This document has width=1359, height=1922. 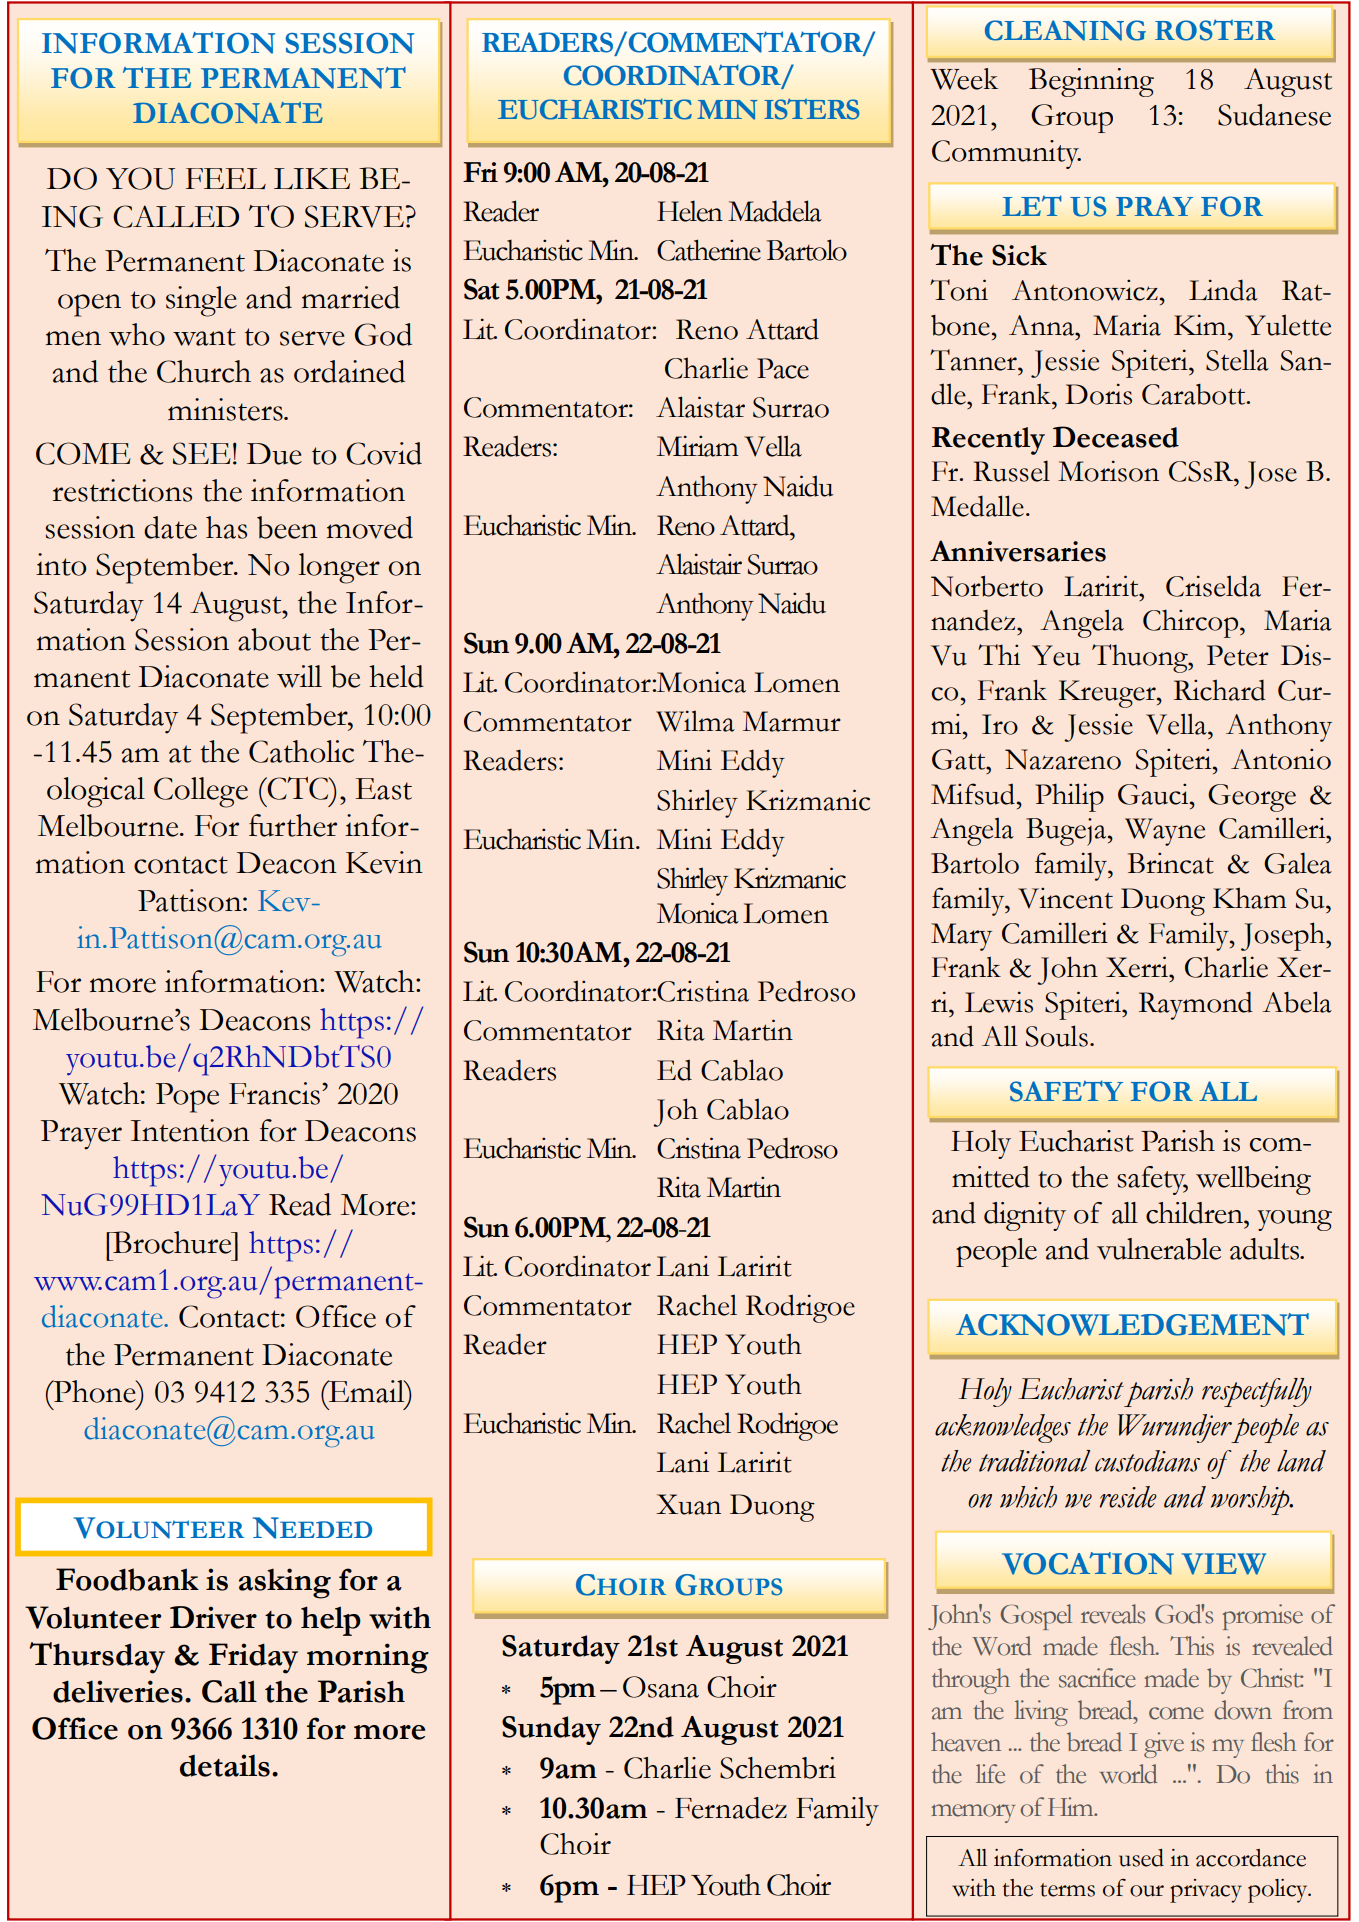 I want to click on Beginning, so click(x=1091, y=82).
